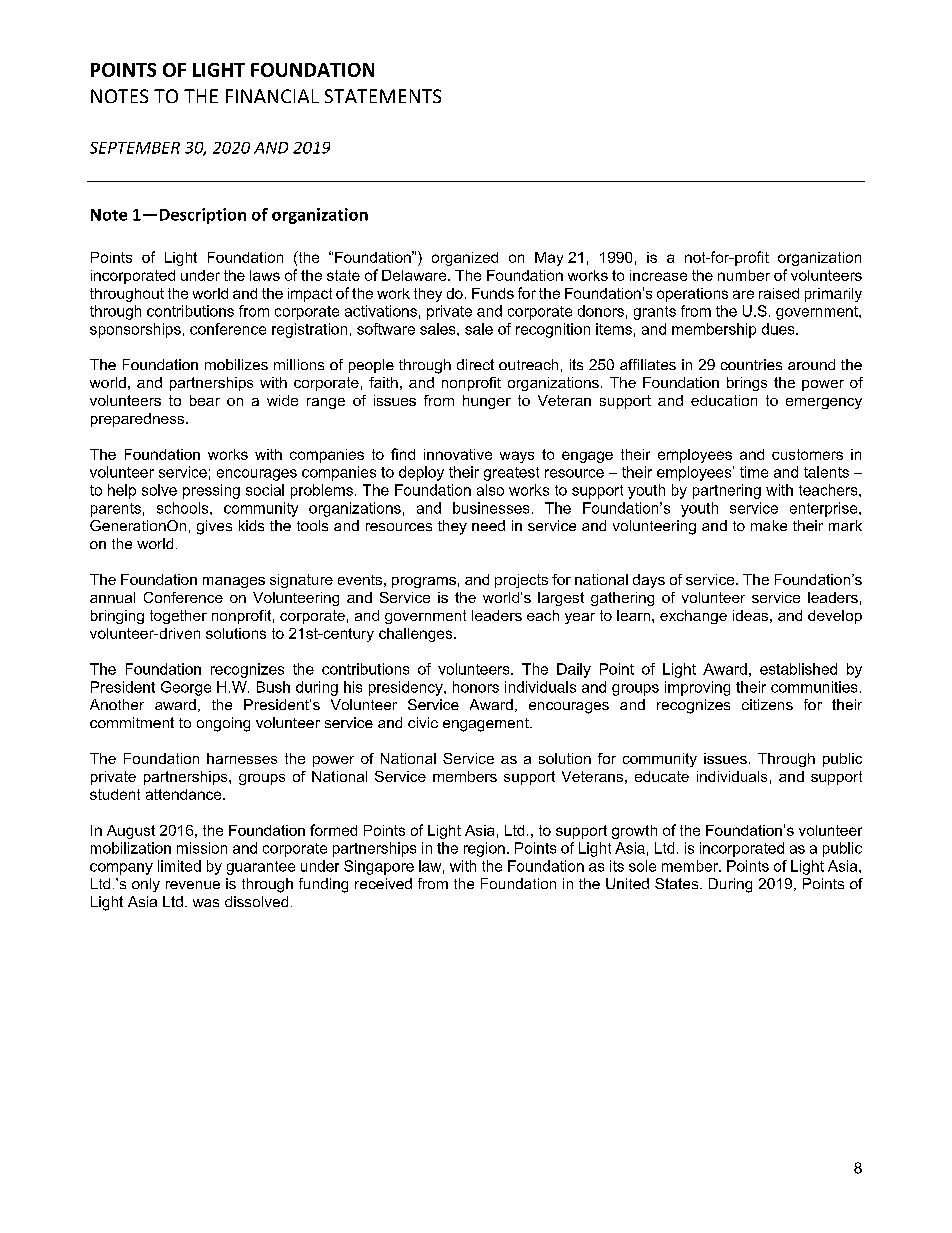  Describe the element at coordinates (193, 885) in the document. I see `revenue` at that location.
